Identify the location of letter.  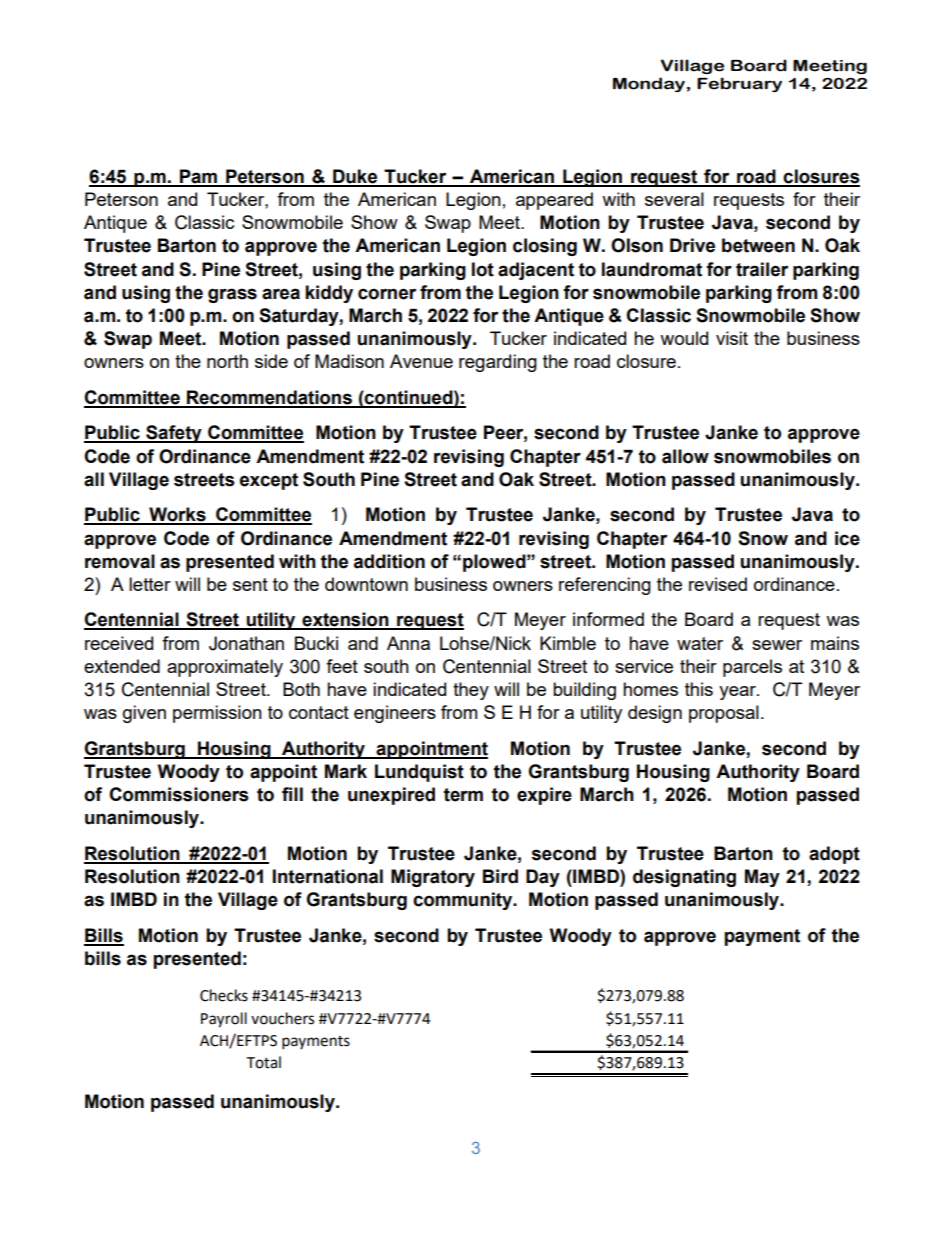
(150, 584).
